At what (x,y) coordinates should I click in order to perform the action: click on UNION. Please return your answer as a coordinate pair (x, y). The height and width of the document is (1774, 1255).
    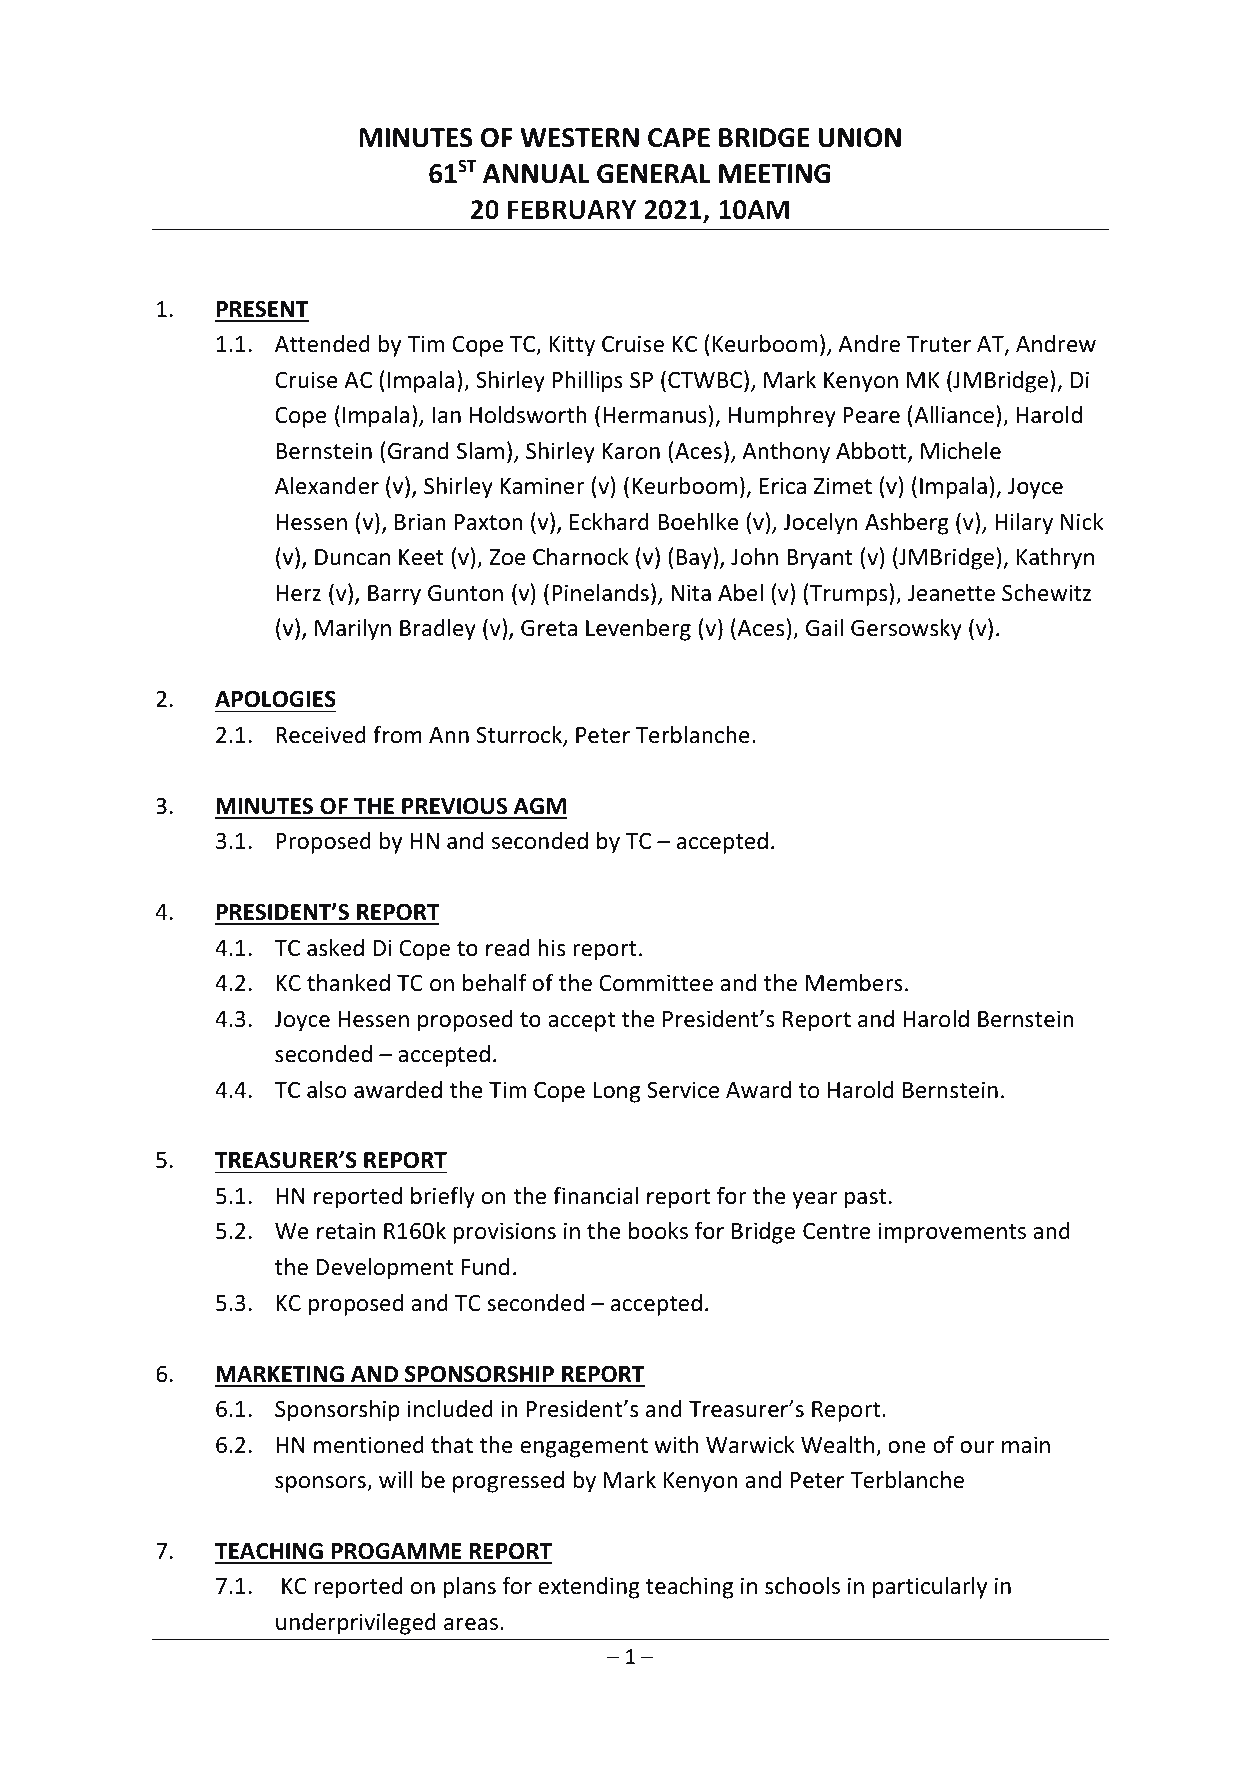
    Looking at the image, I should click on (860, 138).
